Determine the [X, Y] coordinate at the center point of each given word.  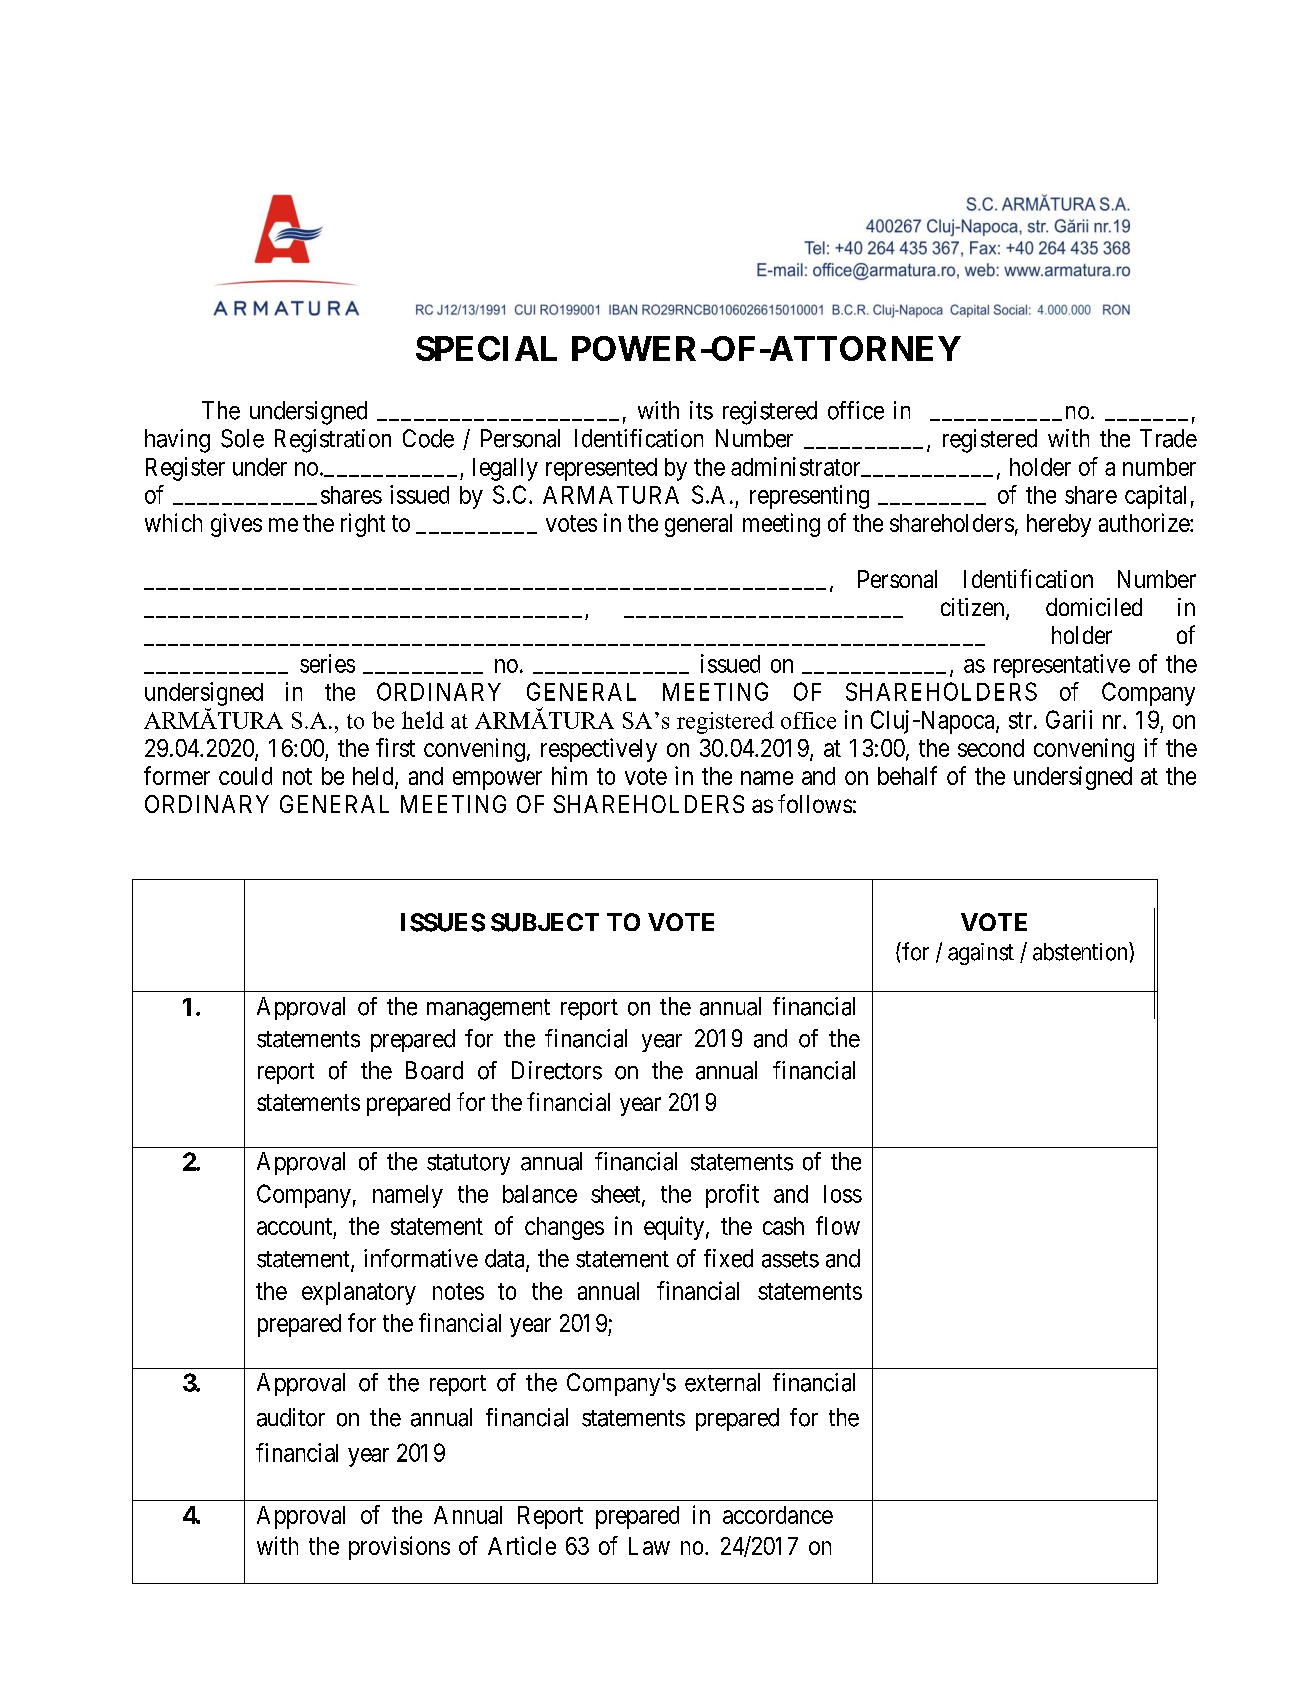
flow [838, 1225]
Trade [1168, 438]
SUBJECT [545, 922]
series [327, 663]
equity [674, 1228]
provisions [399, 1548]
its [701, 410]
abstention [1081, 951]
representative [1062, 666]
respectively [599, 750]
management [488, 1010]
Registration [333, 441]
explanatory [359, 1293]
